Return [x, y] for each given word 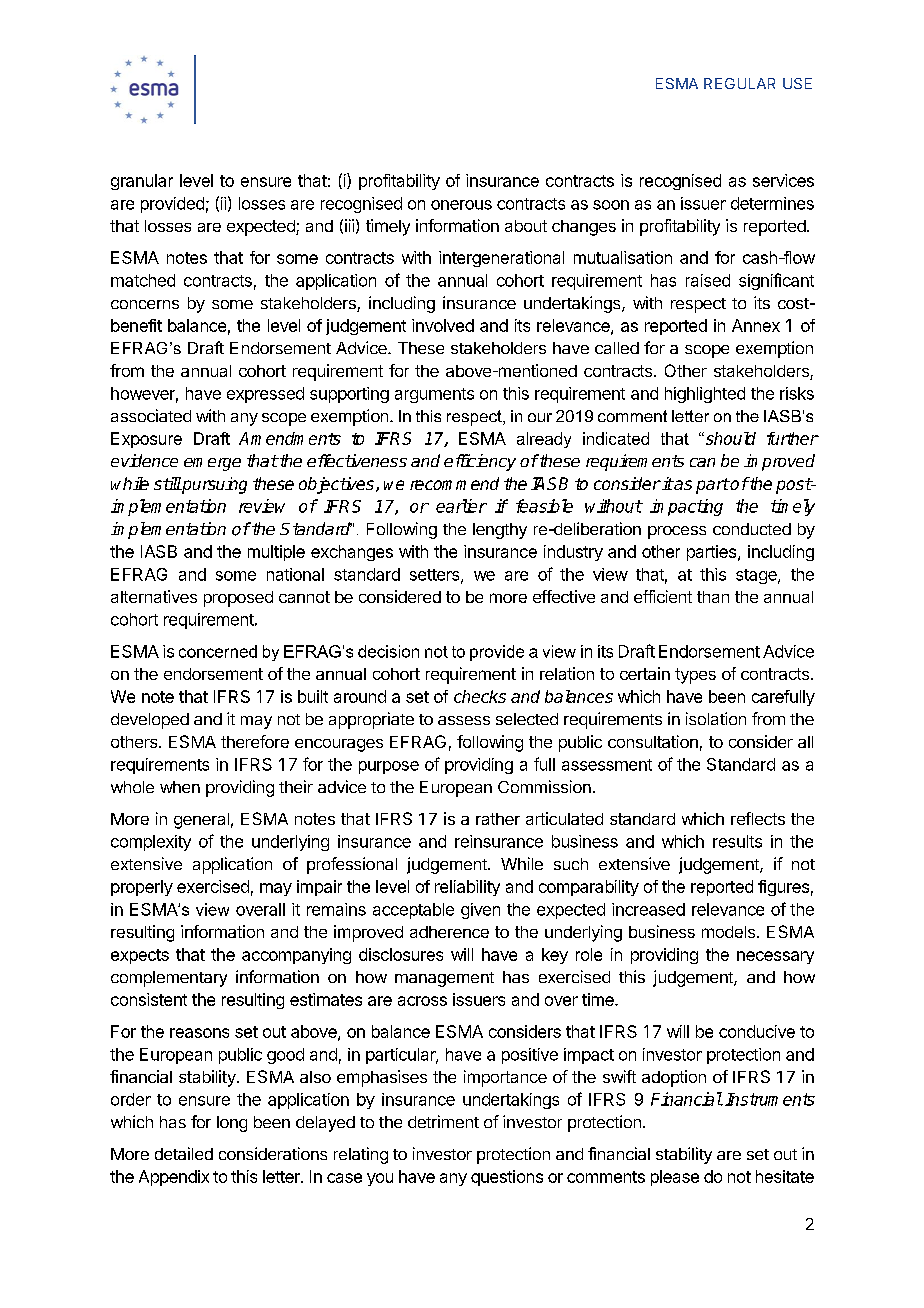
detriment [443, 1121]
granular [142, 182]
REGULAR [739, 83]
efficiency [480, 462]
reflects [758, 818]
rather [498, 819]
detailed [184, 1153]
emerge [212, 464]
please [675, 1178]
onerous [461, 205]
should [729, 438]
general [201, 821]
